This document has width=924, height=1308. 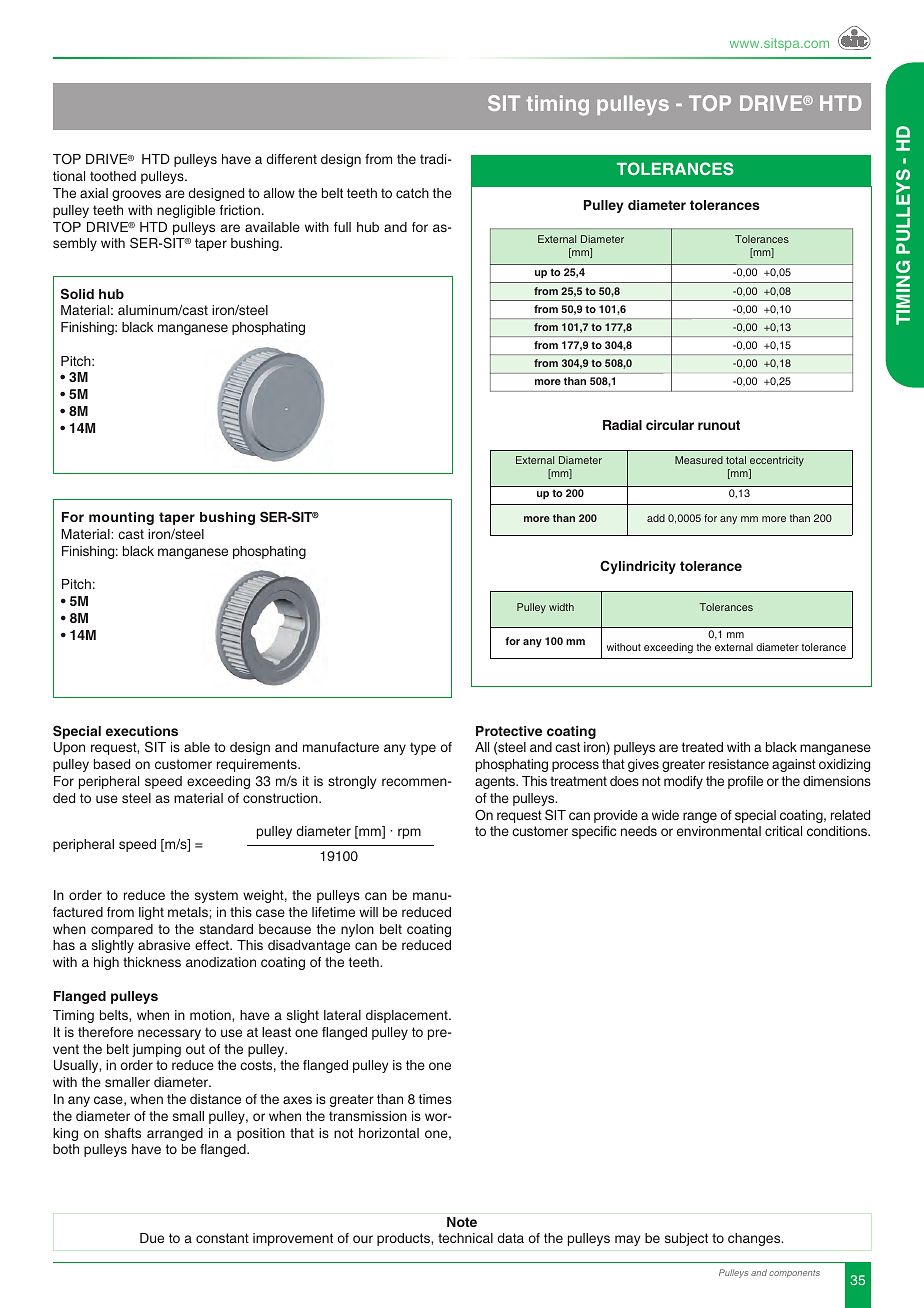 I want to click on executions, so click(x=142, y=731).
